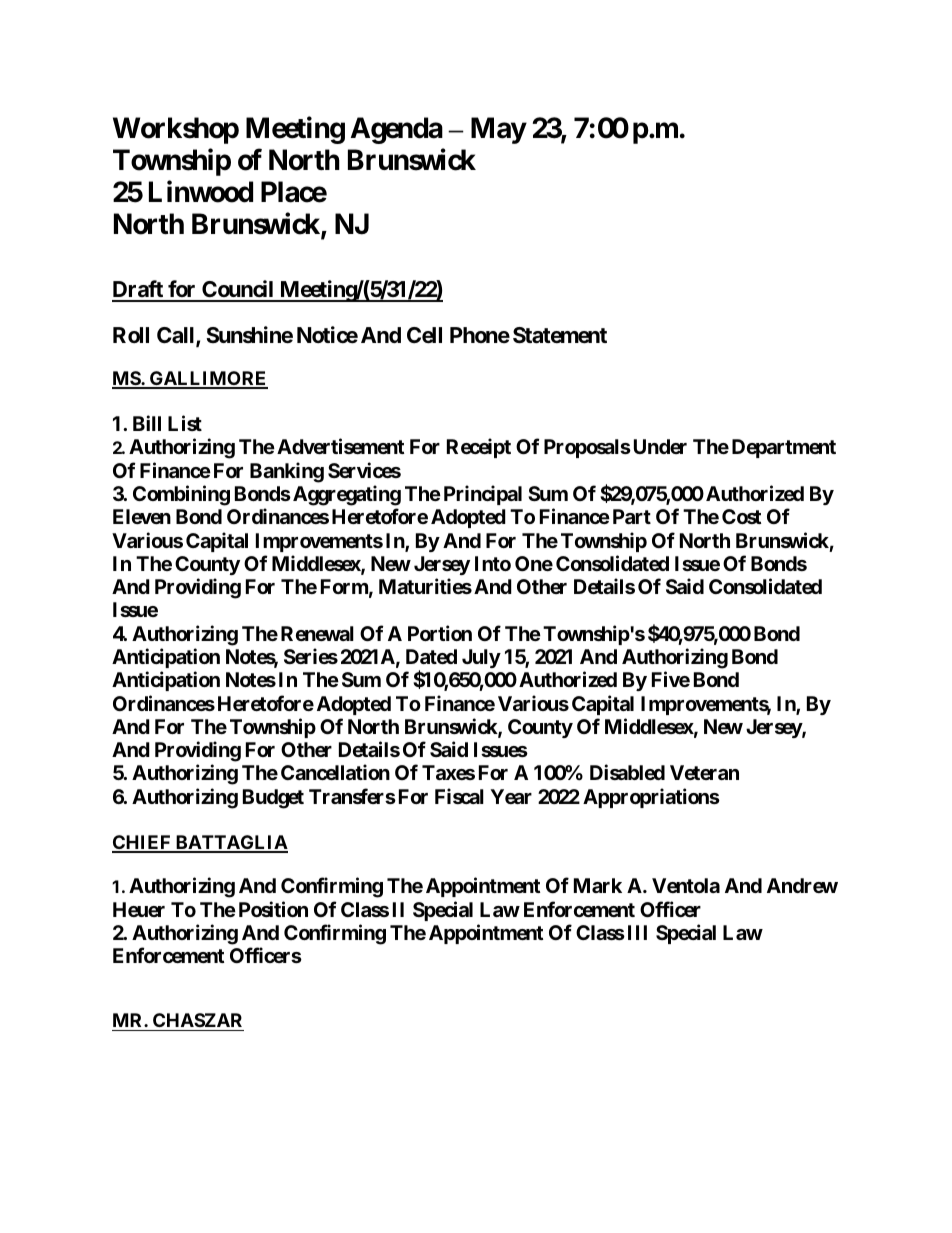 The height and width of the screenshot is (1233, 952). What do you see at coordinates (459, 796) in the screenshot?
I see `Fiscal` at bounding box center [459, 796].
